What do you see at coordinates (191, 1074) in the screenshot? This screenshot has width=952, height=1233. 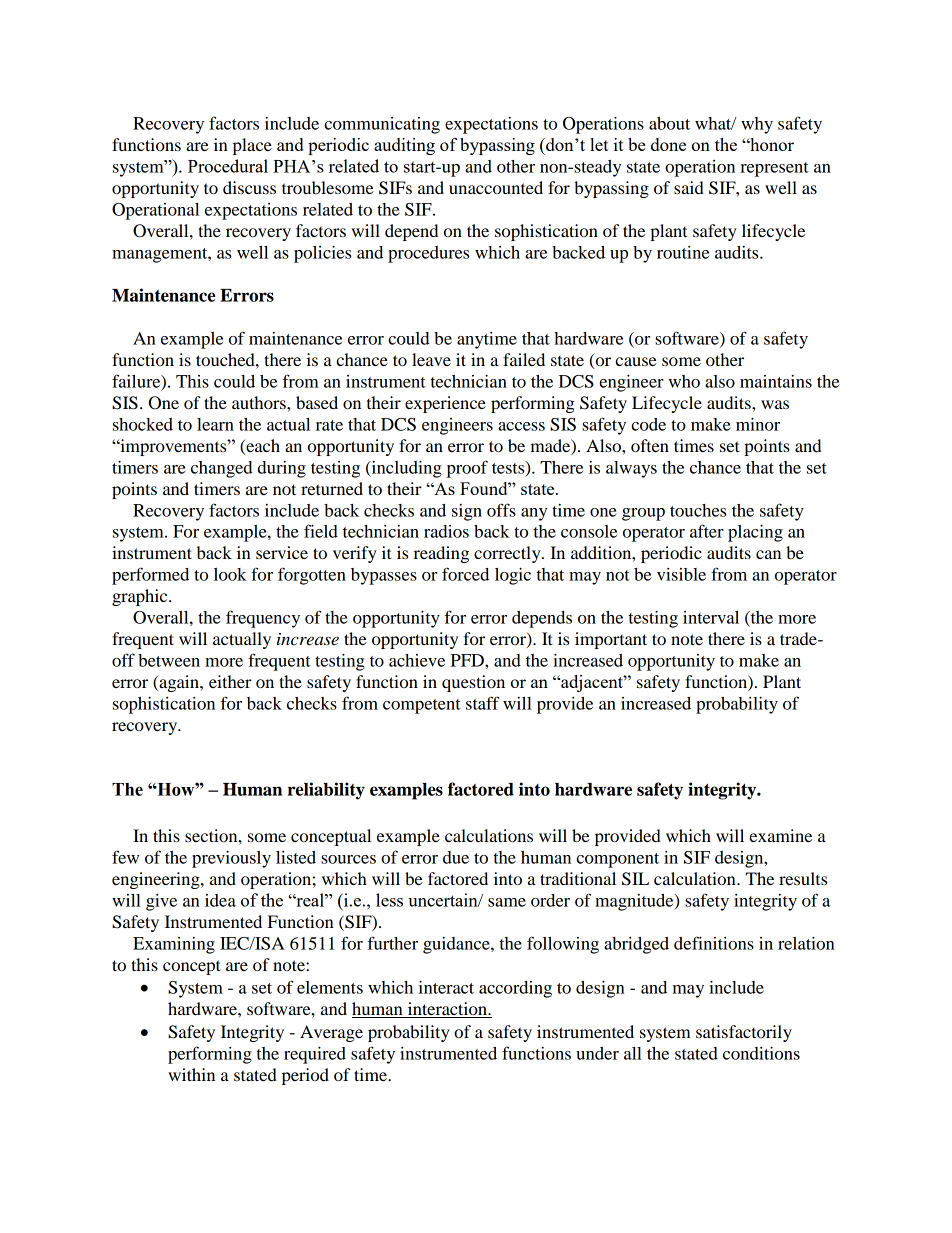 I see `within` at bounding box center [191, 1074].
